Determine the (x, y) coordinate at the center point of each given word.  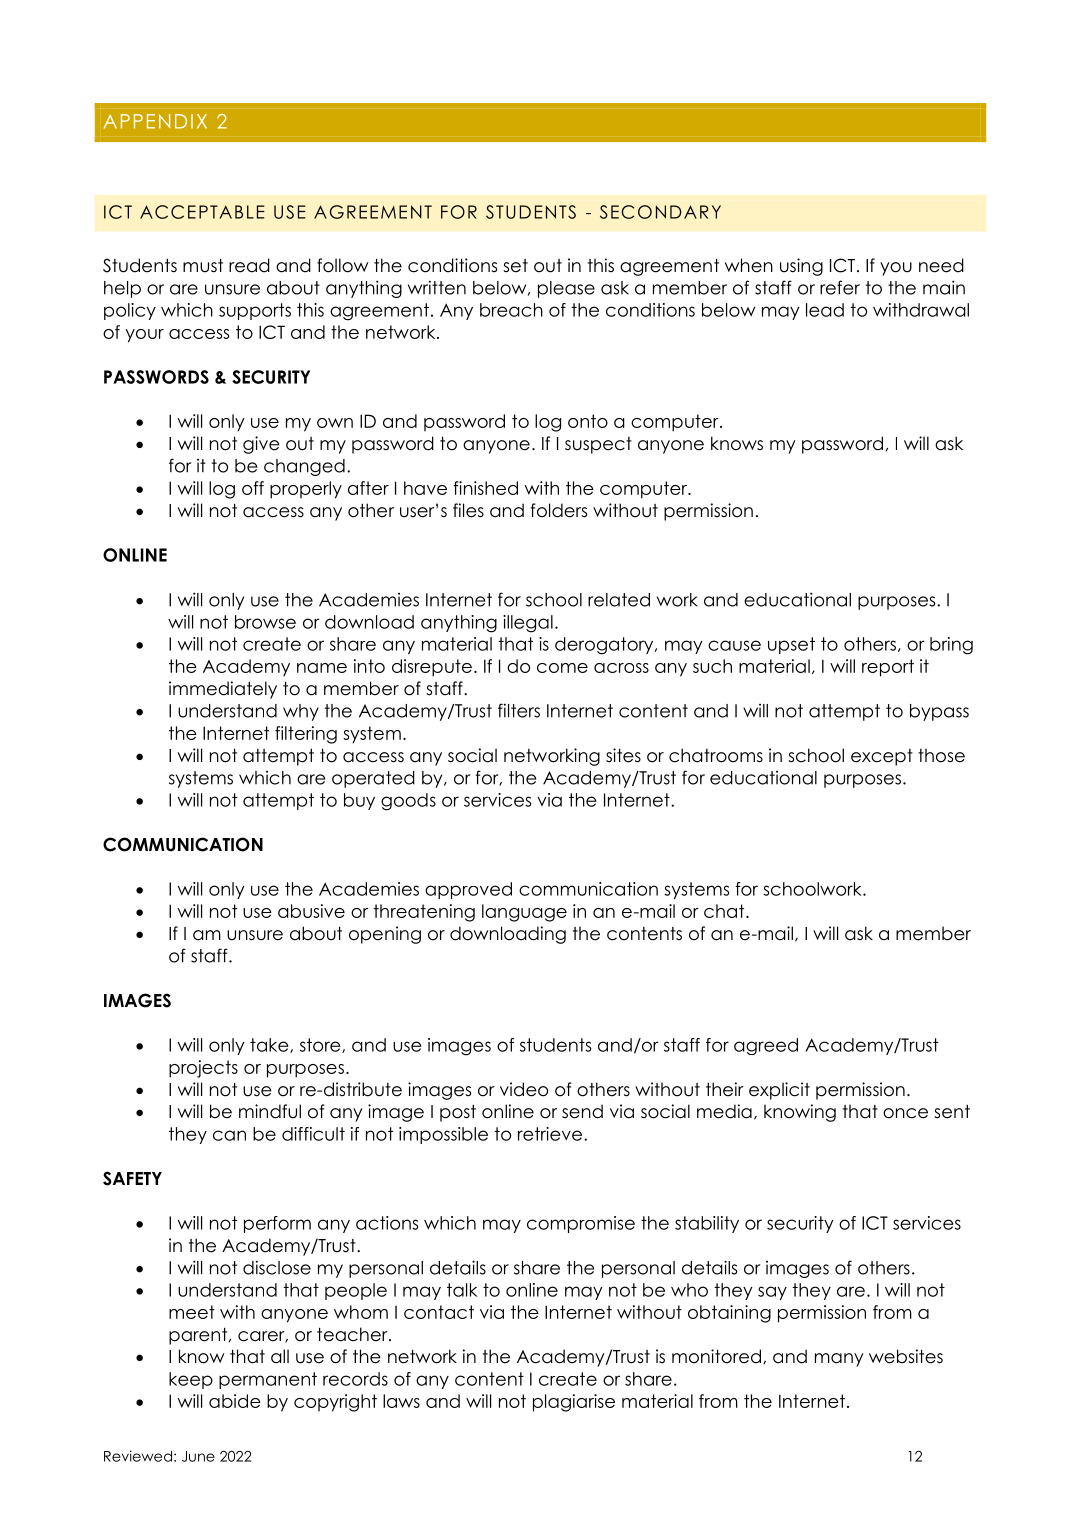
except (882, 757)
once (905, 1113)
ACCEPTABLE (202, 212)
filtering (306, 735)
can (229, 1135)
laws (401, 1401)
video (524, 1089)
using (801, 267)
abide (235, 1401)
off (253, 488)
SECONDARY (660, 212)
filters (519, 710)
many (839, 1360)
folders (559, 510)
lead (825, 310)
